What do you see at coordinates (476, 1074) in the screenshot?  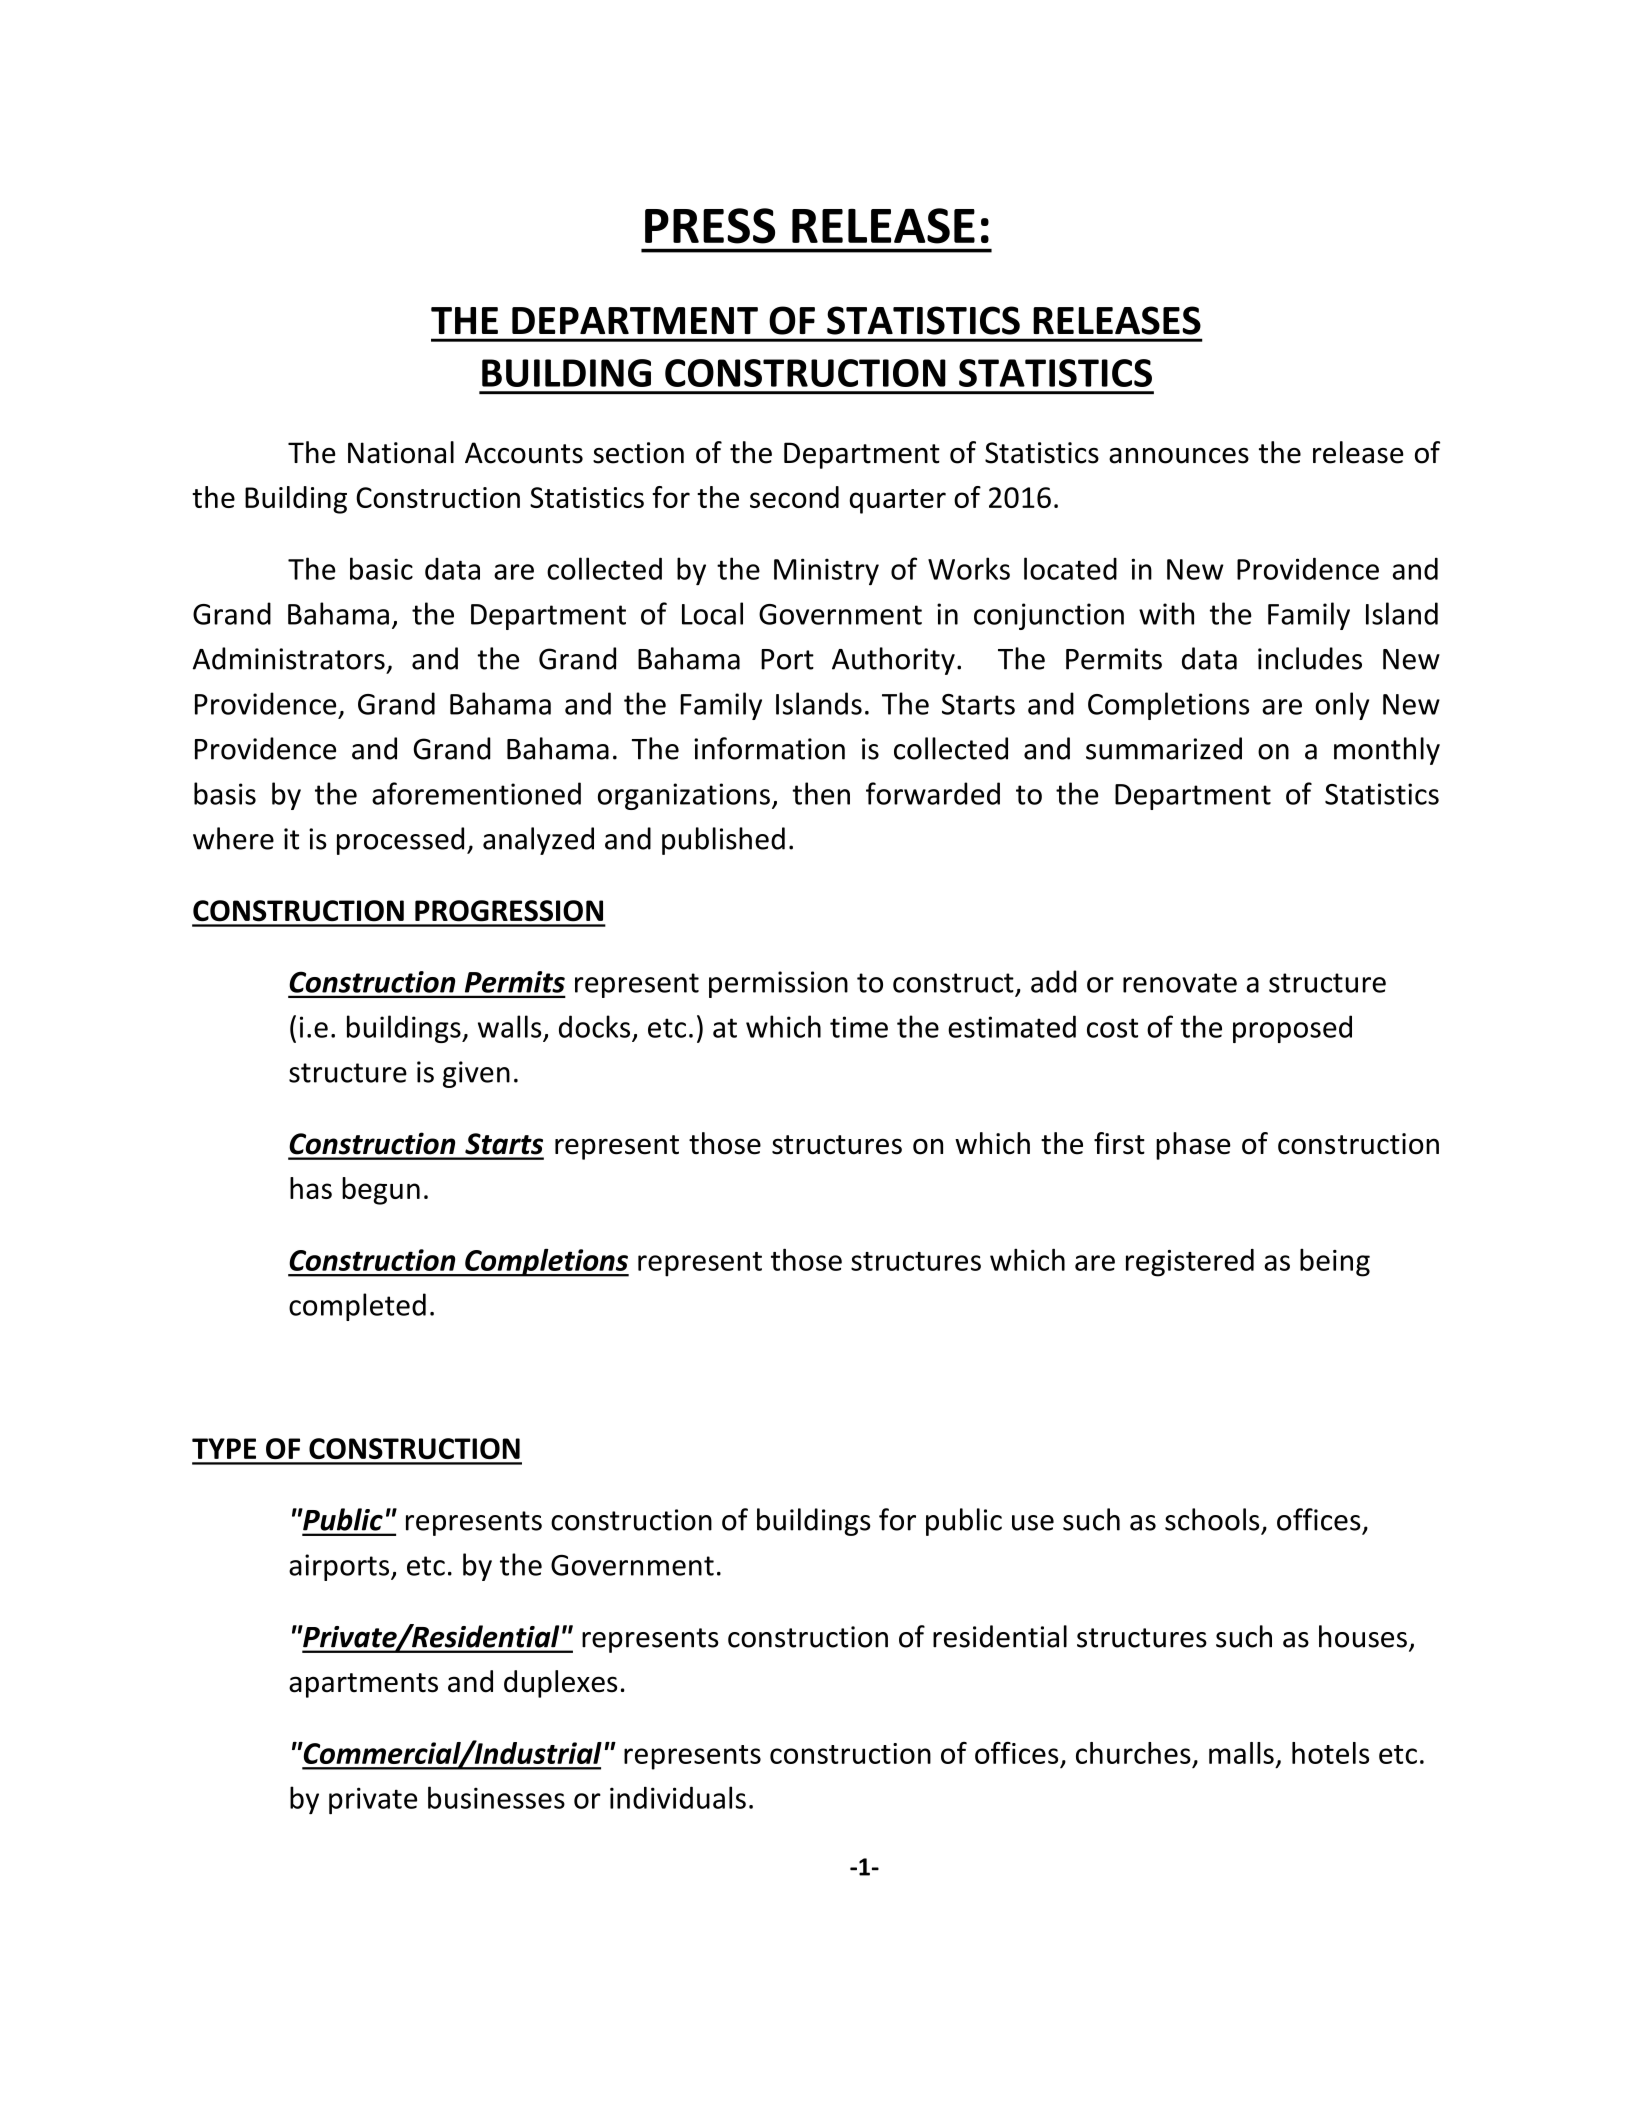 I see `given` at bounding box center [476, 1074].
